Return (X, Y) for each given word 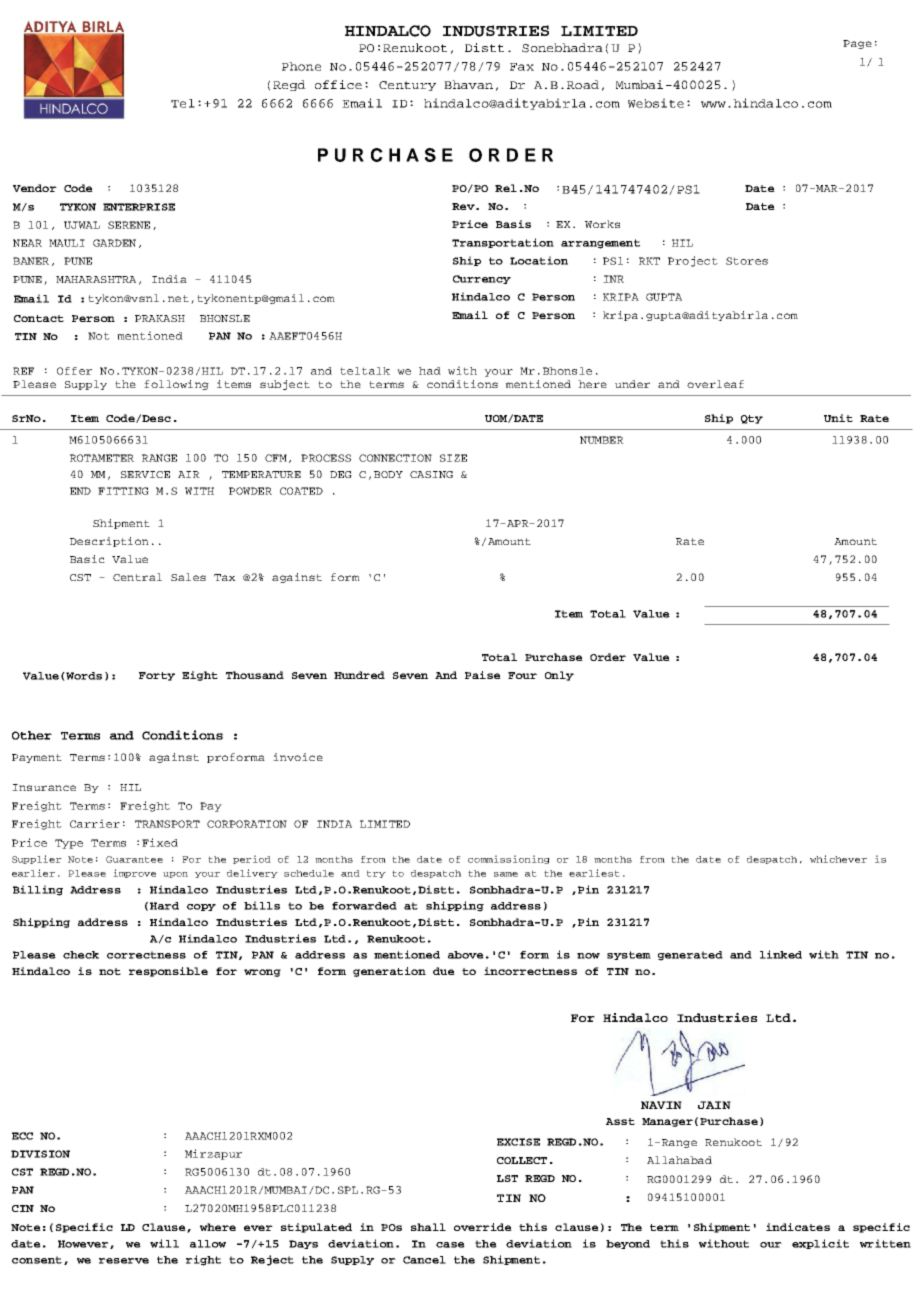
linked (781, 954)
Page (857, 44)
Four (522, 675)
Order (608, 657)
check (81, 955)
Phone (301, 66)
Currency (482, 279)
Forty (157, 676)
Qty (752, 419)
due (444, 971)
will (164, 1243)
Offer (74, 371)
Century (407, 86)
